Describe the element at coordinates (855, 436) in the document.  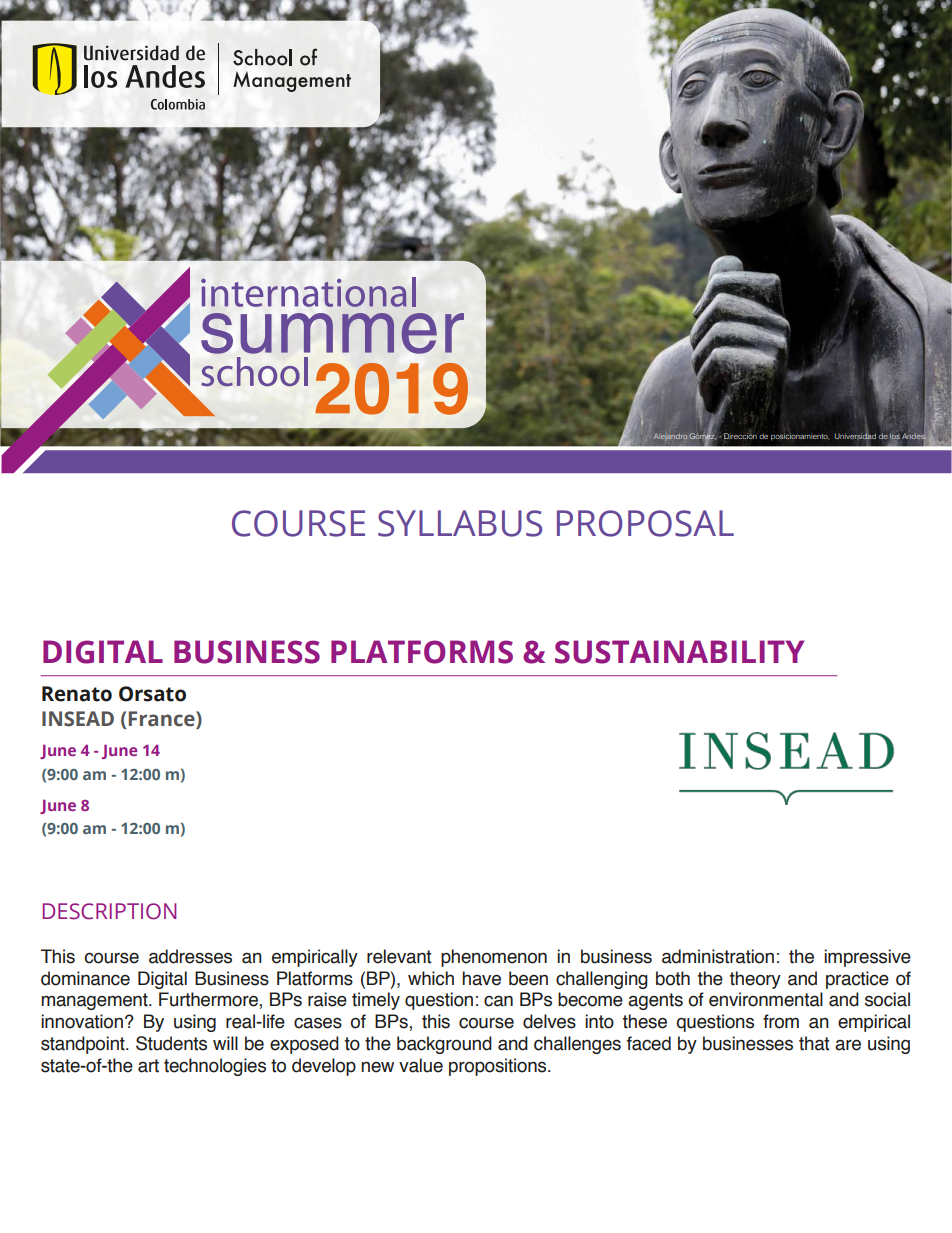
I see `Universidad` at that location.
